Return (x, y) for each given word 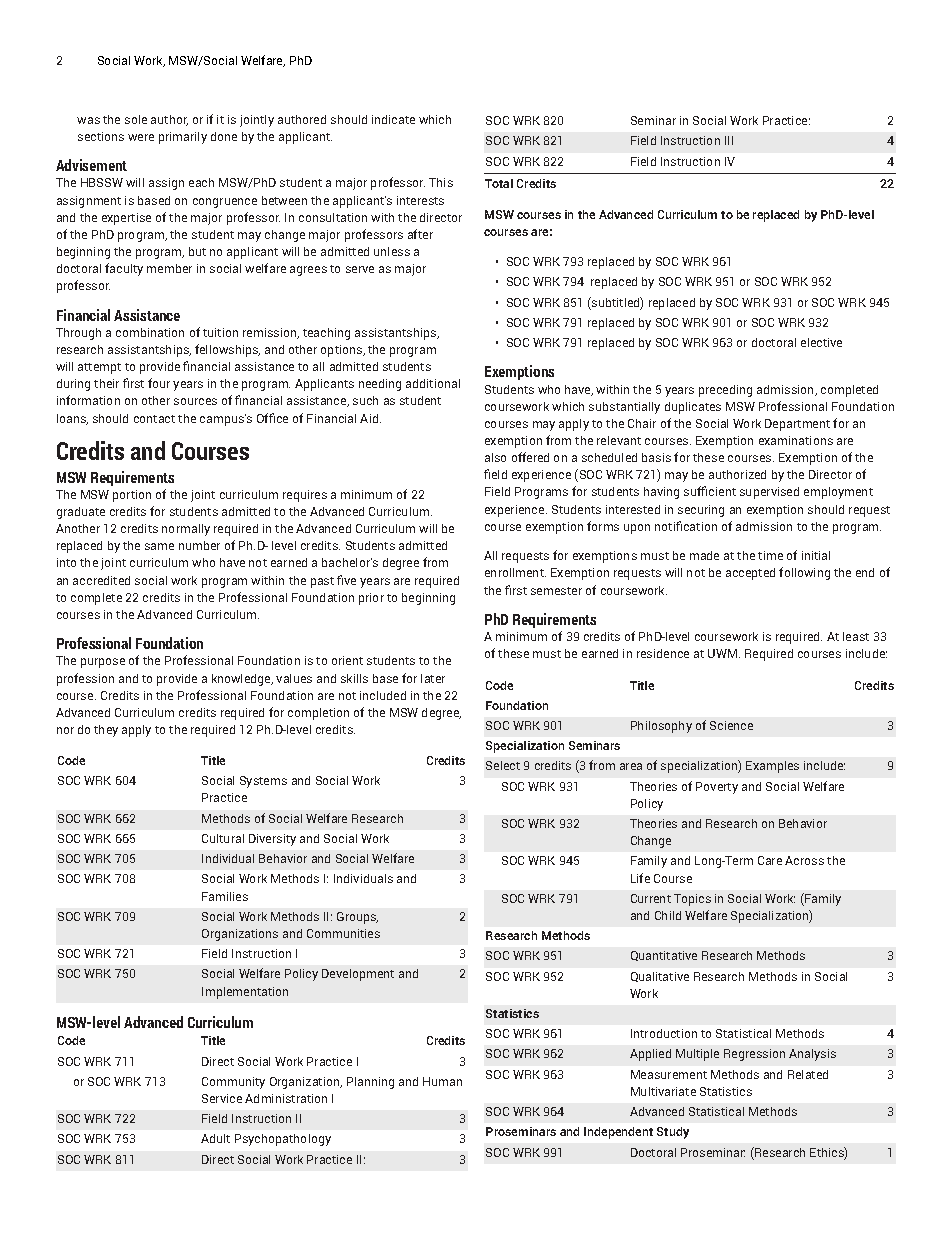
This (441, 182)
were (141, 137)
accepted (750, 574)
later (433, 678)
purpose (103, 663)
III (729, 140)
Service (222, 1098)
